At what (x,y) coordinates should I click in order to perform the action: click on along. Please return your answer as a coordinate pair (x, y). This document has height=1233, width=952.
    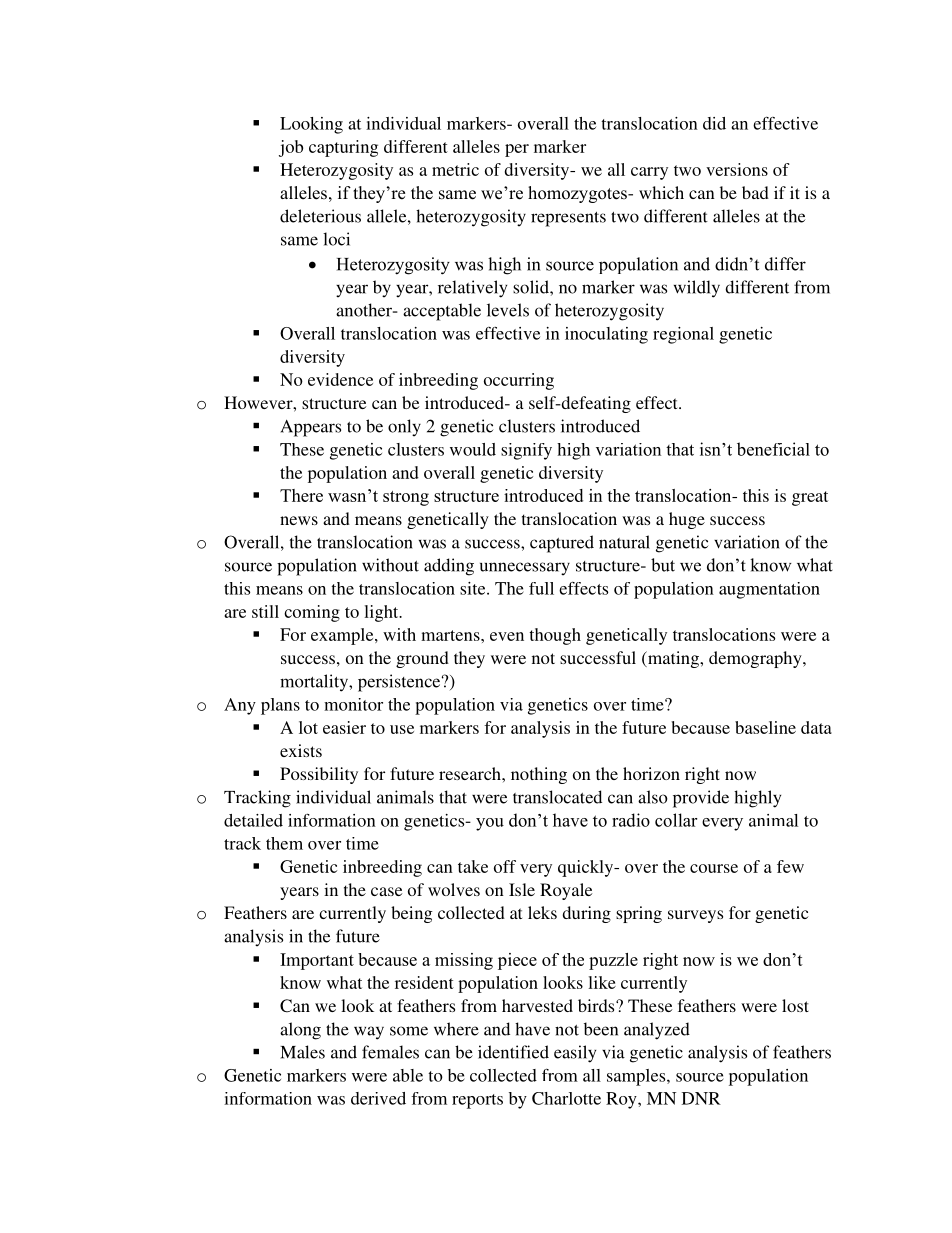
    Looking at the image, I should click on (300, 1031).
